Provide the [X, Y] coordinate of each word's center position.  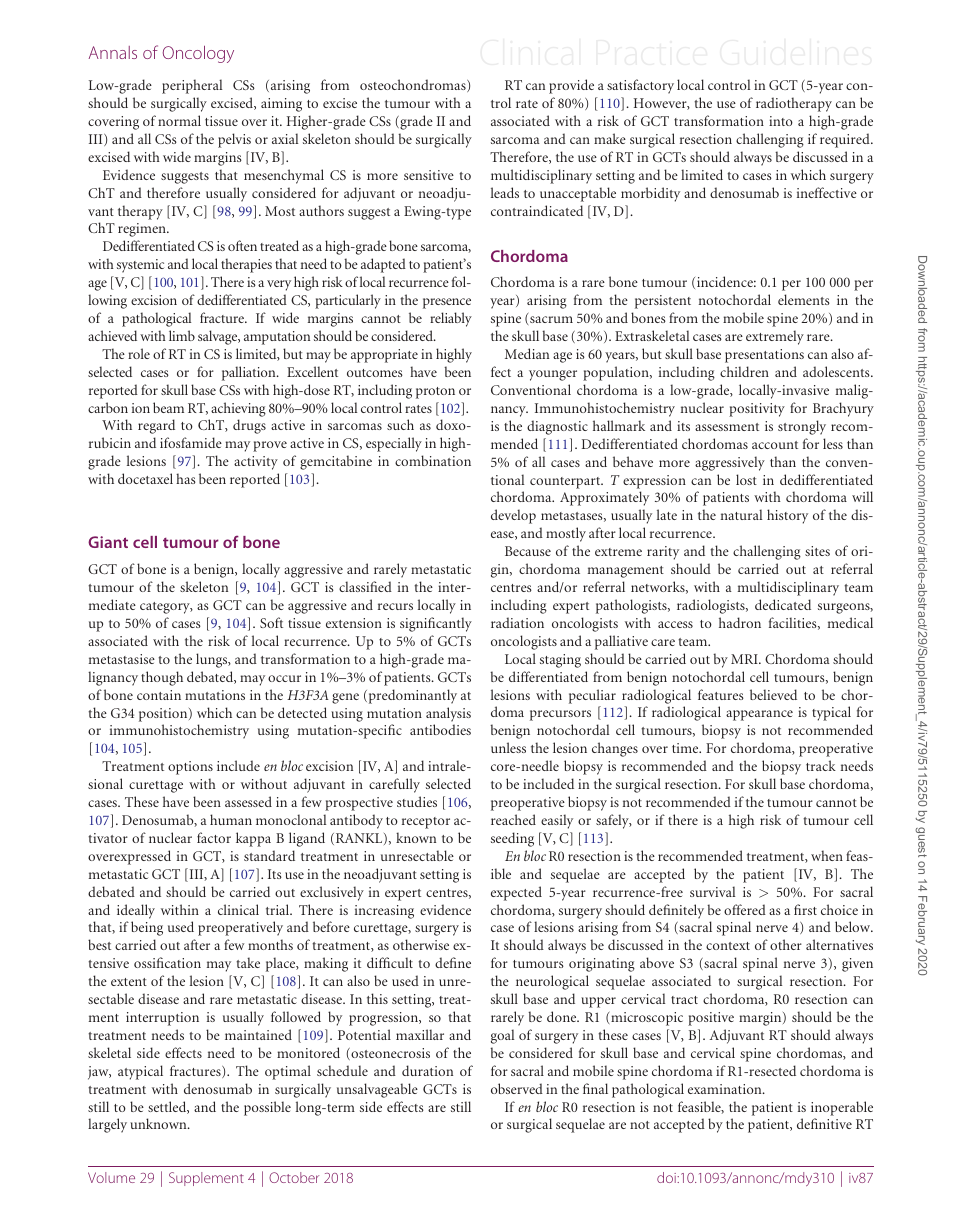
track [821, 765]
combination [433, 460]
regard [156, 426]
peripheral [192, 86]
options [190, 768]
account [775, 445]
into [781, 121]
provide [571, 86]
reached [513, 819]
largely [107, 1125]
